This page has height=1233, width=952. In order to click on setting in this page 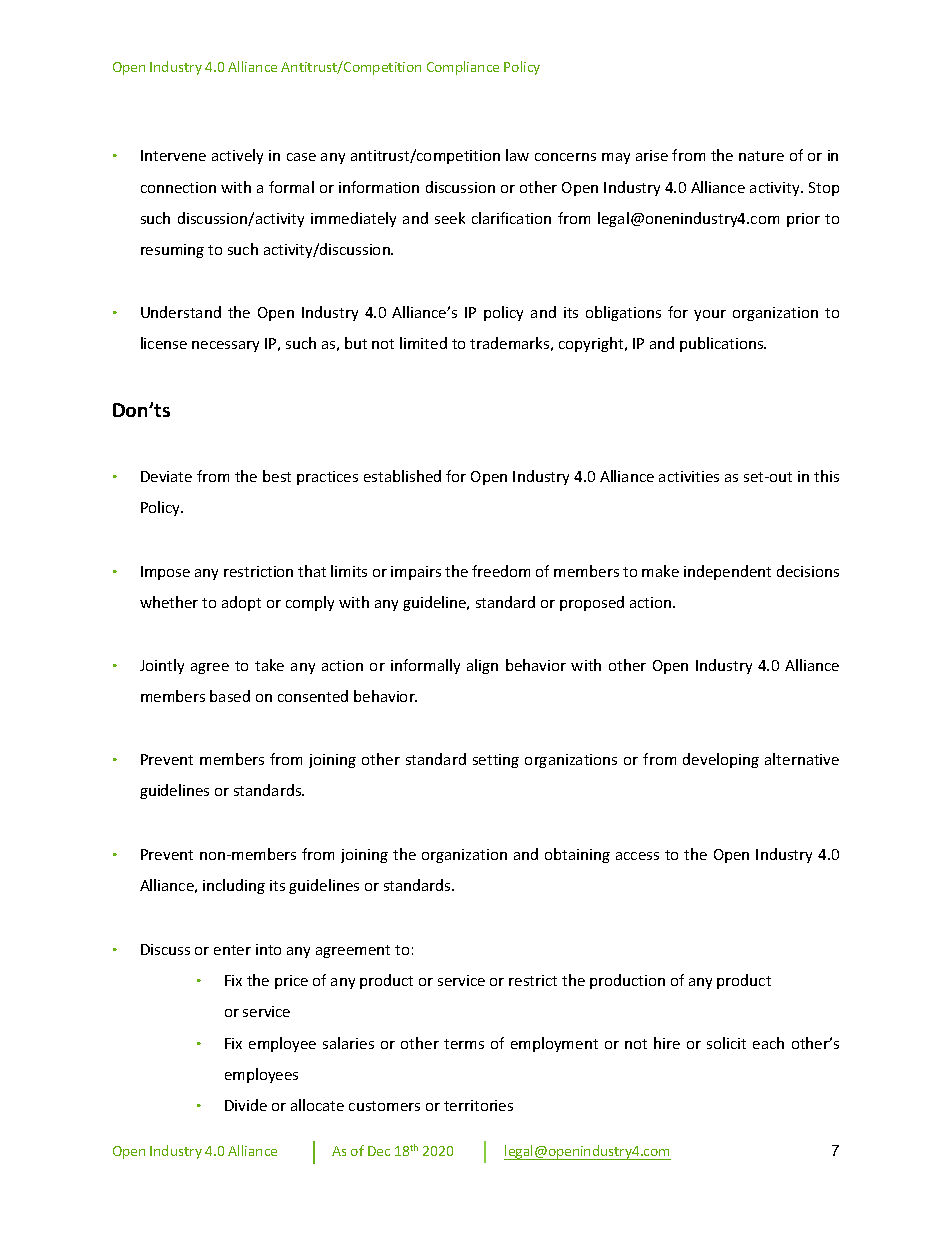, I will do `click(496, 761)`.
